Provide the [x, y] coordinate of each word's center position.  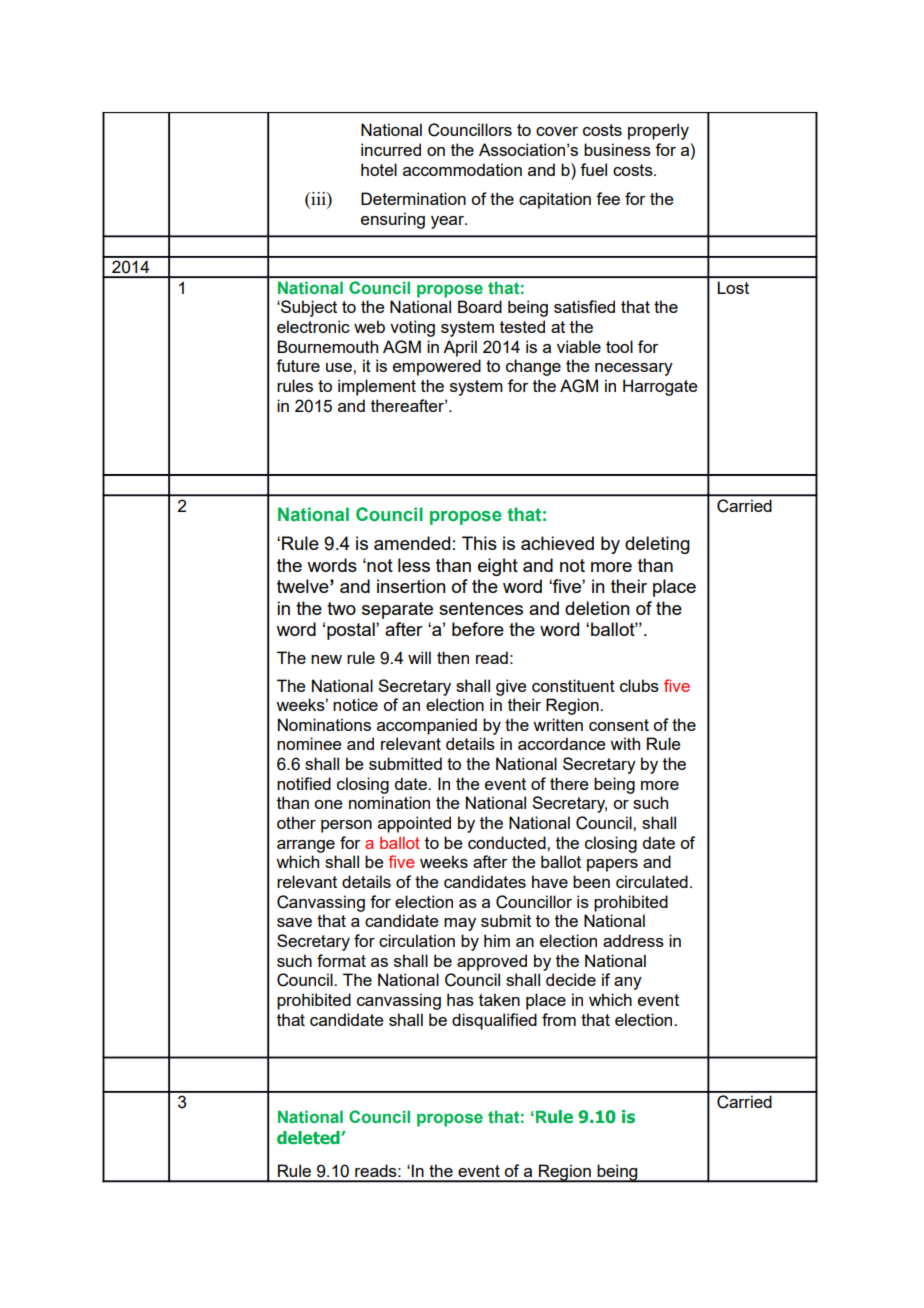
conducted [508, 842]
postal [352, 631]
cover [557, 131]
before [478, 629]
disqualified [494, 1021]
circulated [652, 881]
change [533, 367]
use [340, 367]
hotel [379, 169]
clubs [639, 685]
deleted [309, 1138]
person [346, 826]
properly [658, 131]
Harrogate [660, 387]
